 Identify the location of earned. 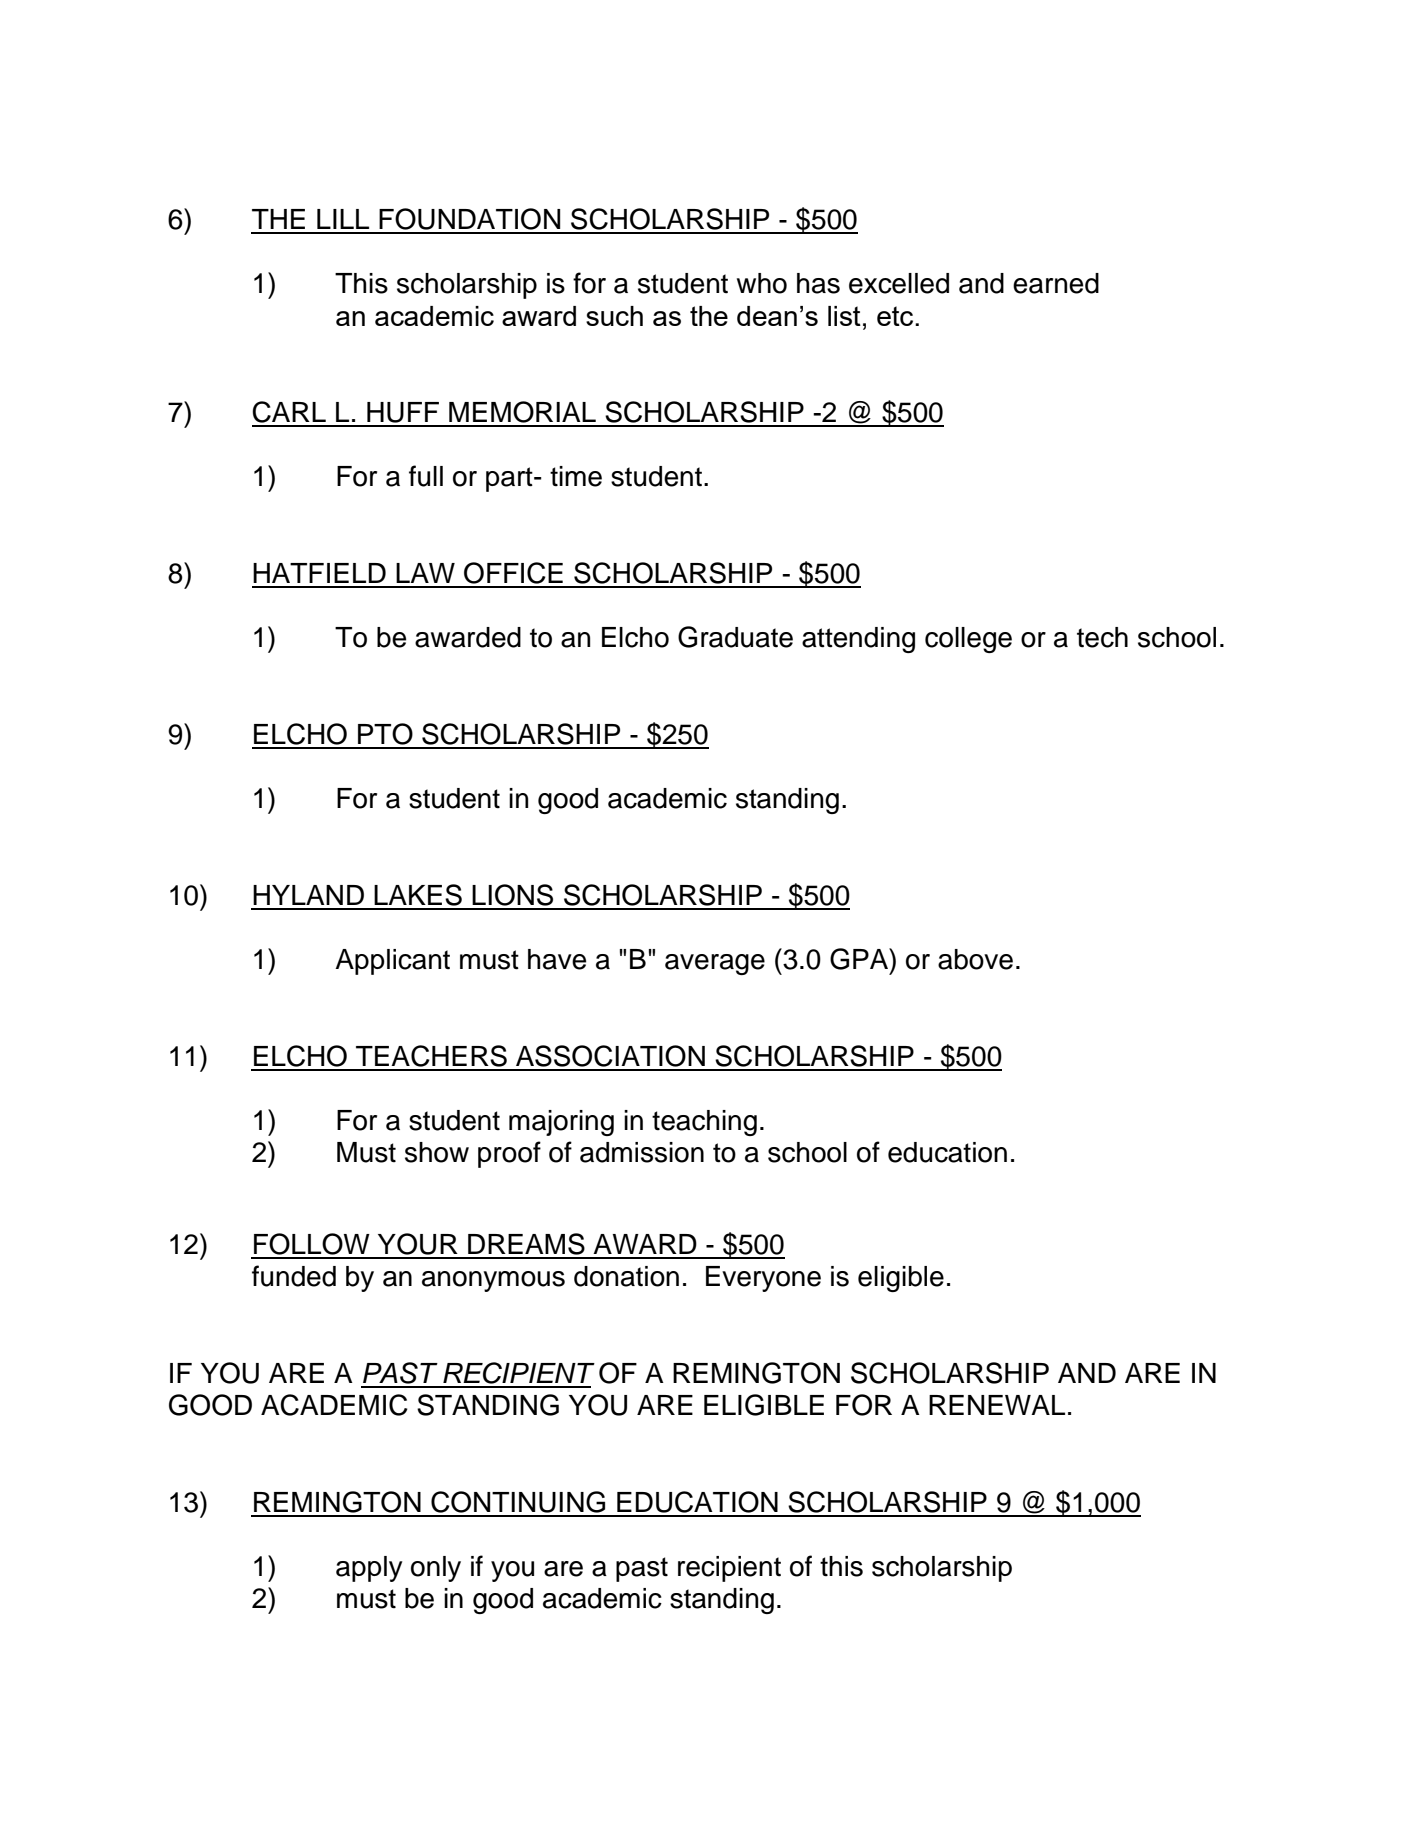
(1056, 283).
